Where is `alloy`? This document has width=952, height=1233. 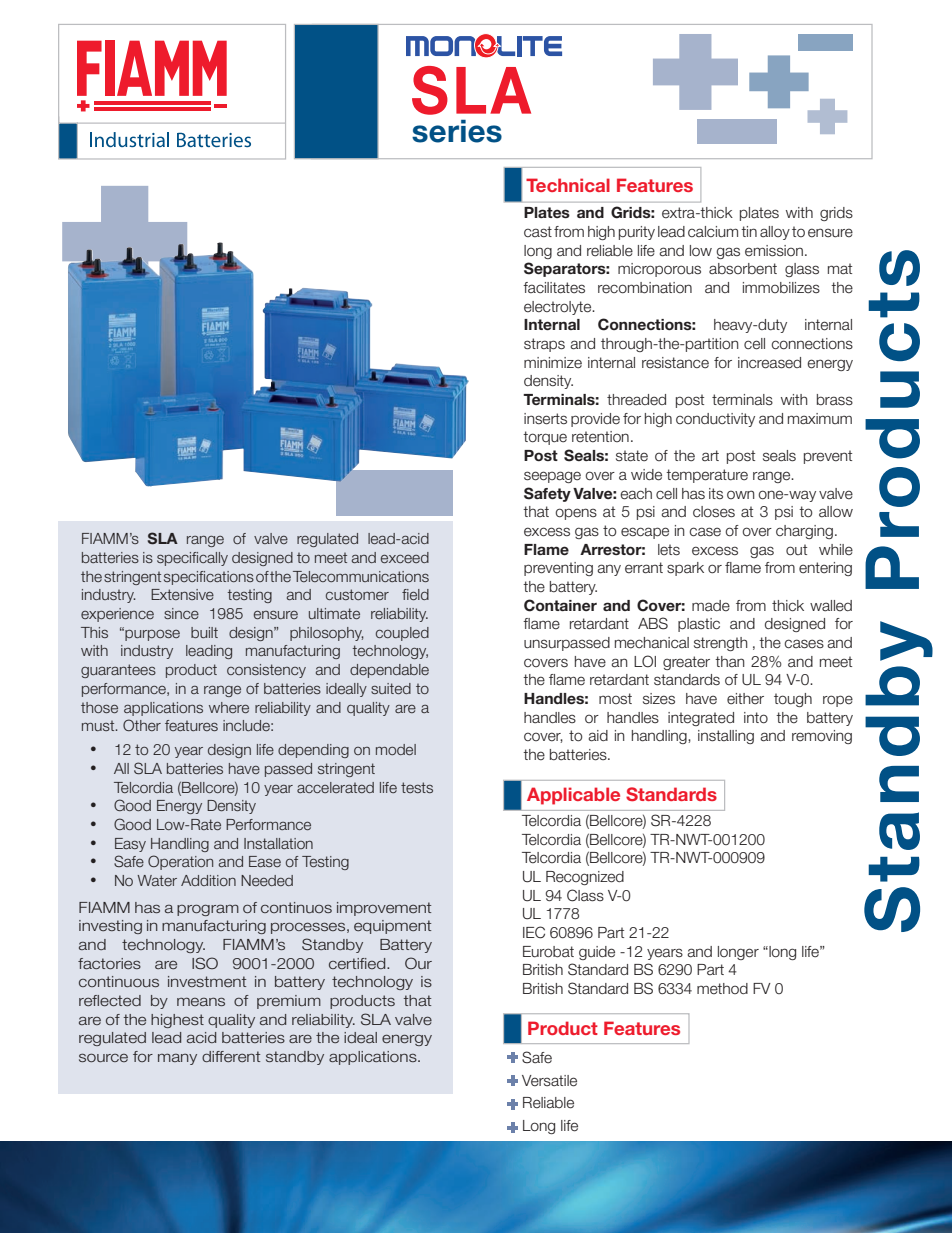 alloy is located at coordinates (775, 233).
